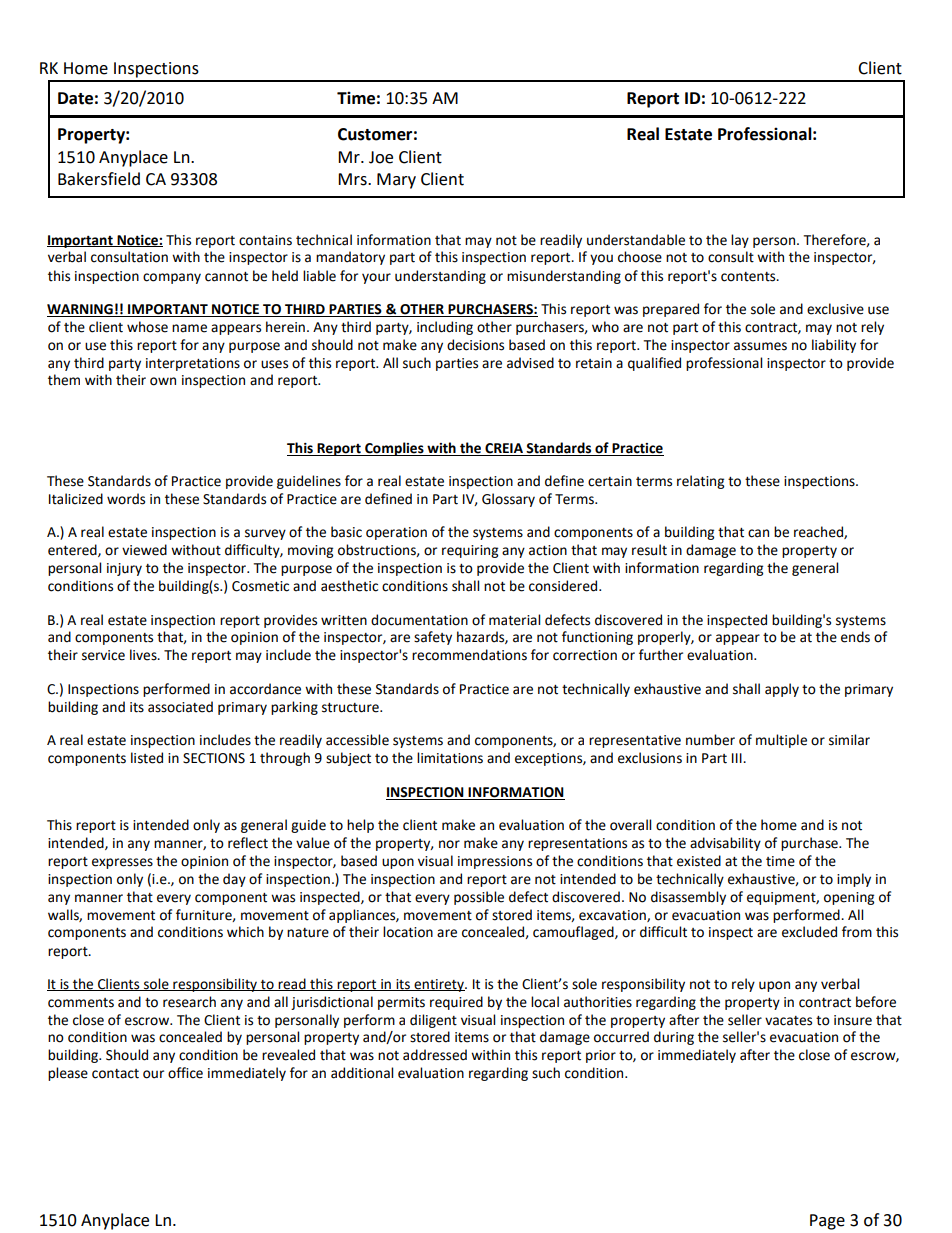 Image resolution: width=952 pixels, height=1233 pixels. Describe the element at coordinates (99, 179) in the image. I see `Bakersfield` at that location.
